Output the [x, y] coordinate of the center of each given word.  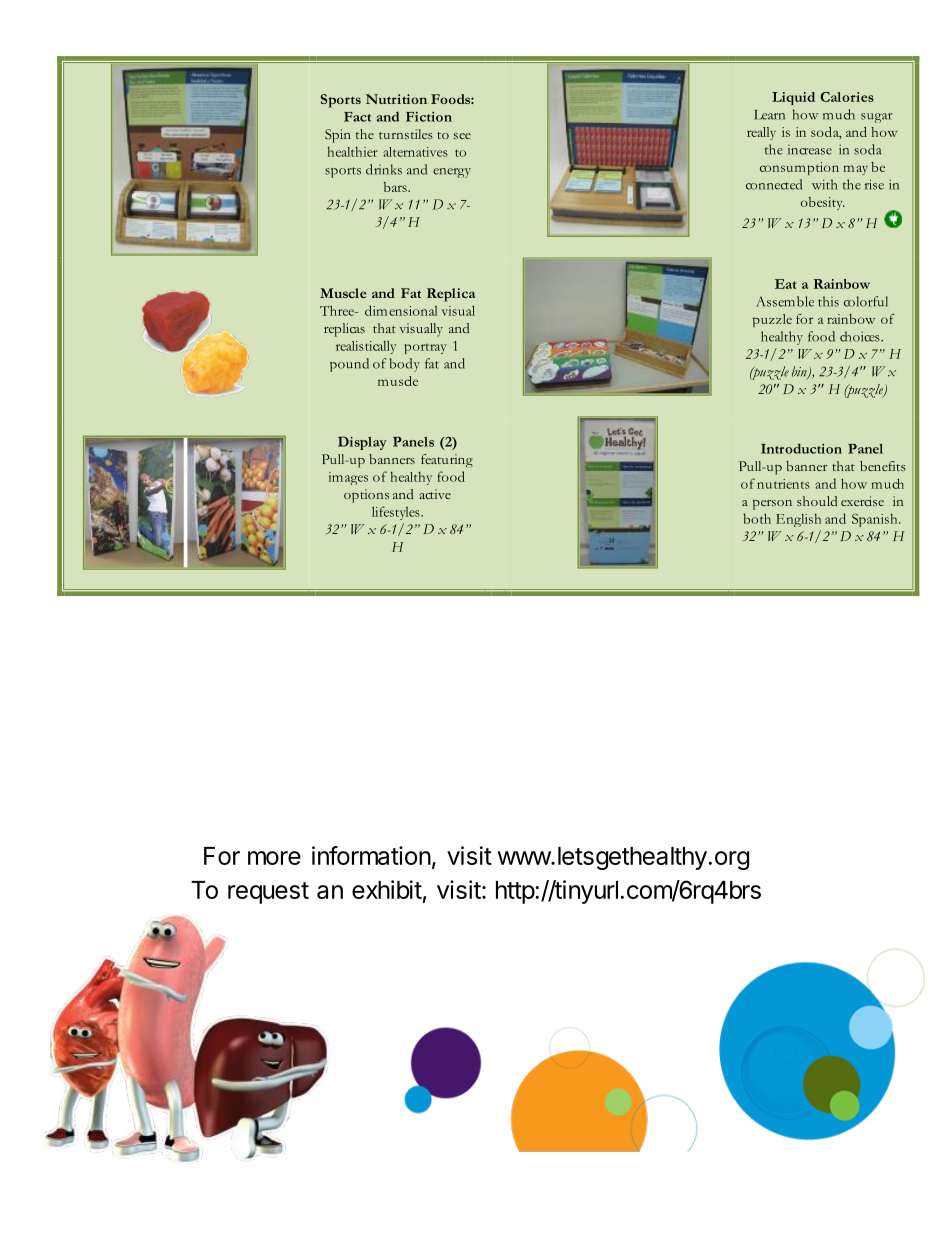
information [371, 855]
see [462, 136]
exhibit [387, 889]
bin [800, 372]
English [798, 520]
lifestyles [397, 513]
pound [349, 365]
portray [426, 348]
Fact [357, 117]
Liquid [793, 98]
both [757, 518]
